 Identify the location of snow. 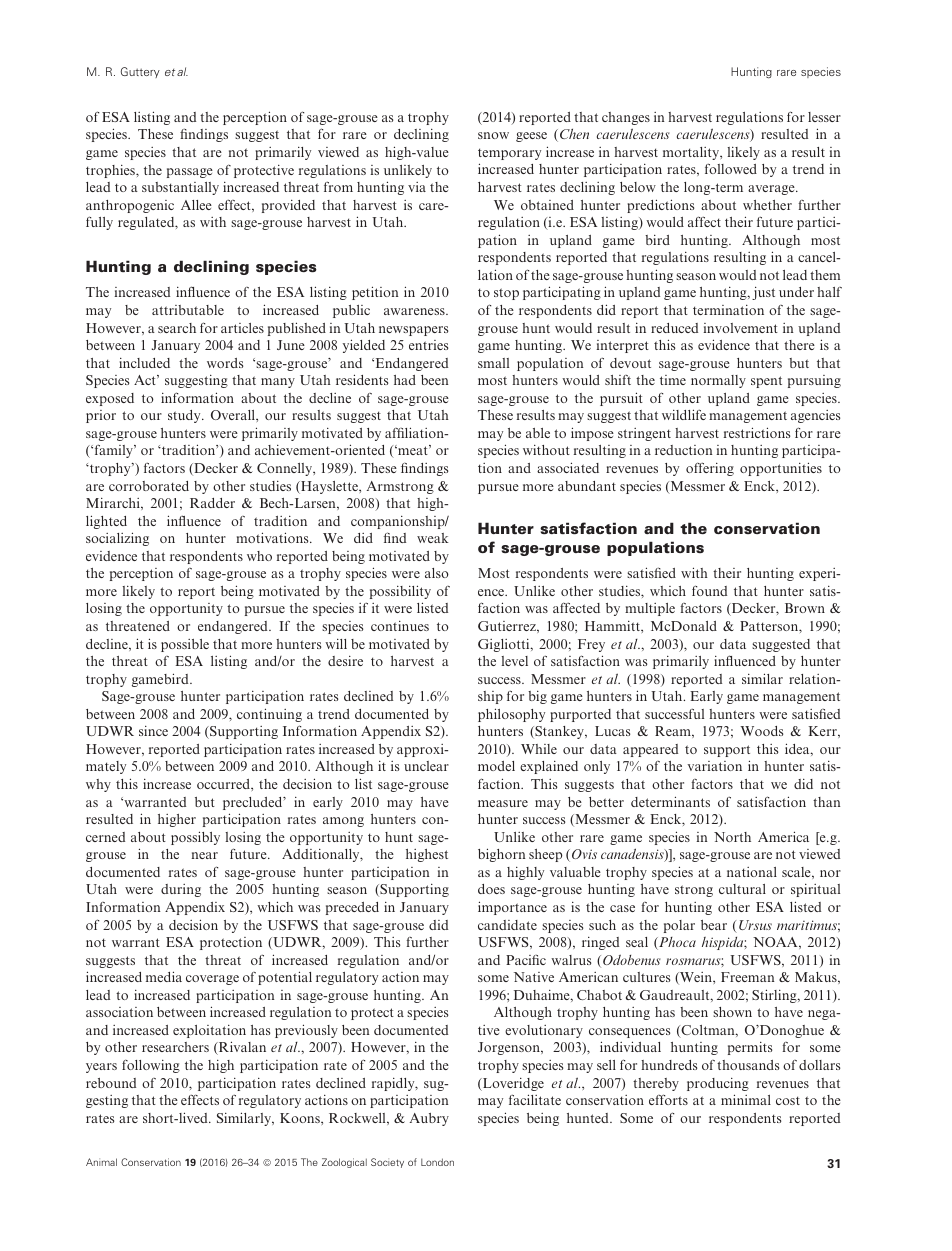
(493, 135).
